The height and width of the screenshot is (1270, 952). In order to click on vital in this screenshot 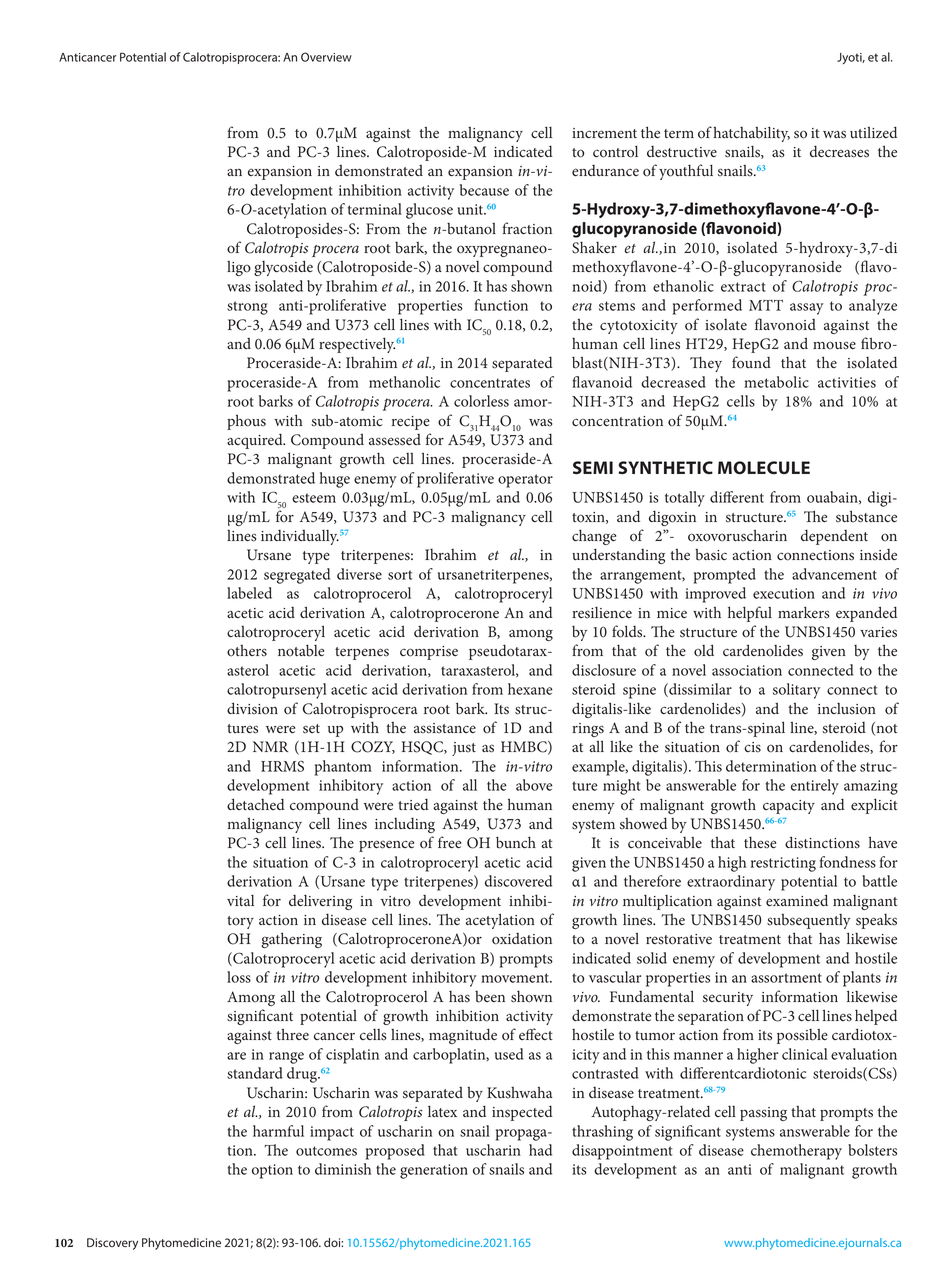, I will do `click(240, 900)`.
